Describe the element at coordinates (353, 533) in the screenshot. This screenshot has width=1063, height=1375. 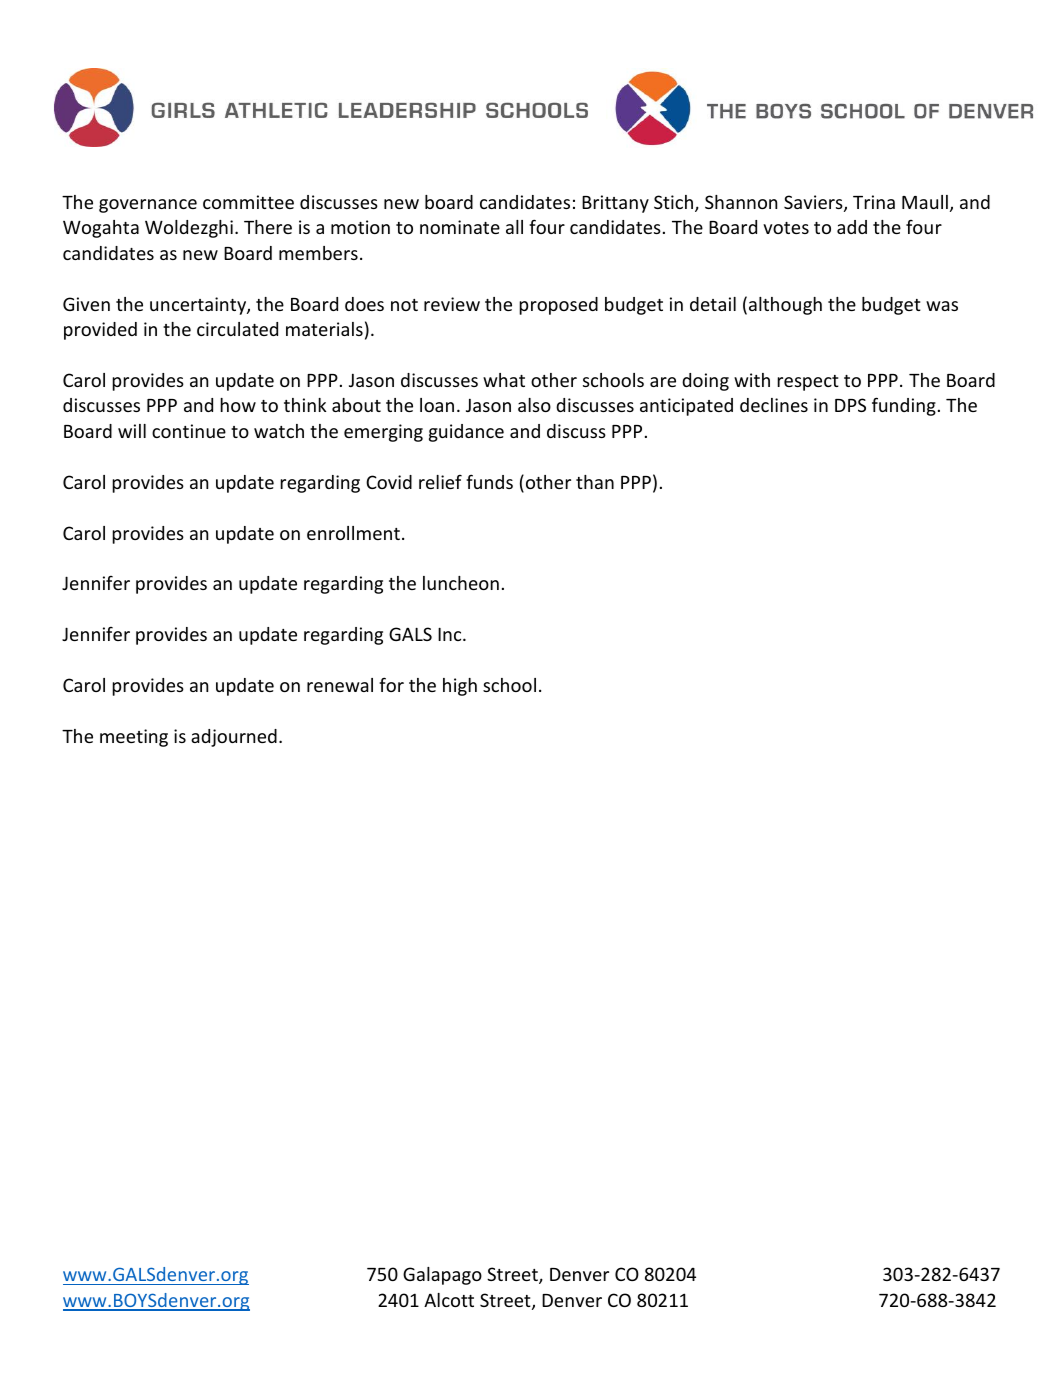
I see `enrollment` at that location.
